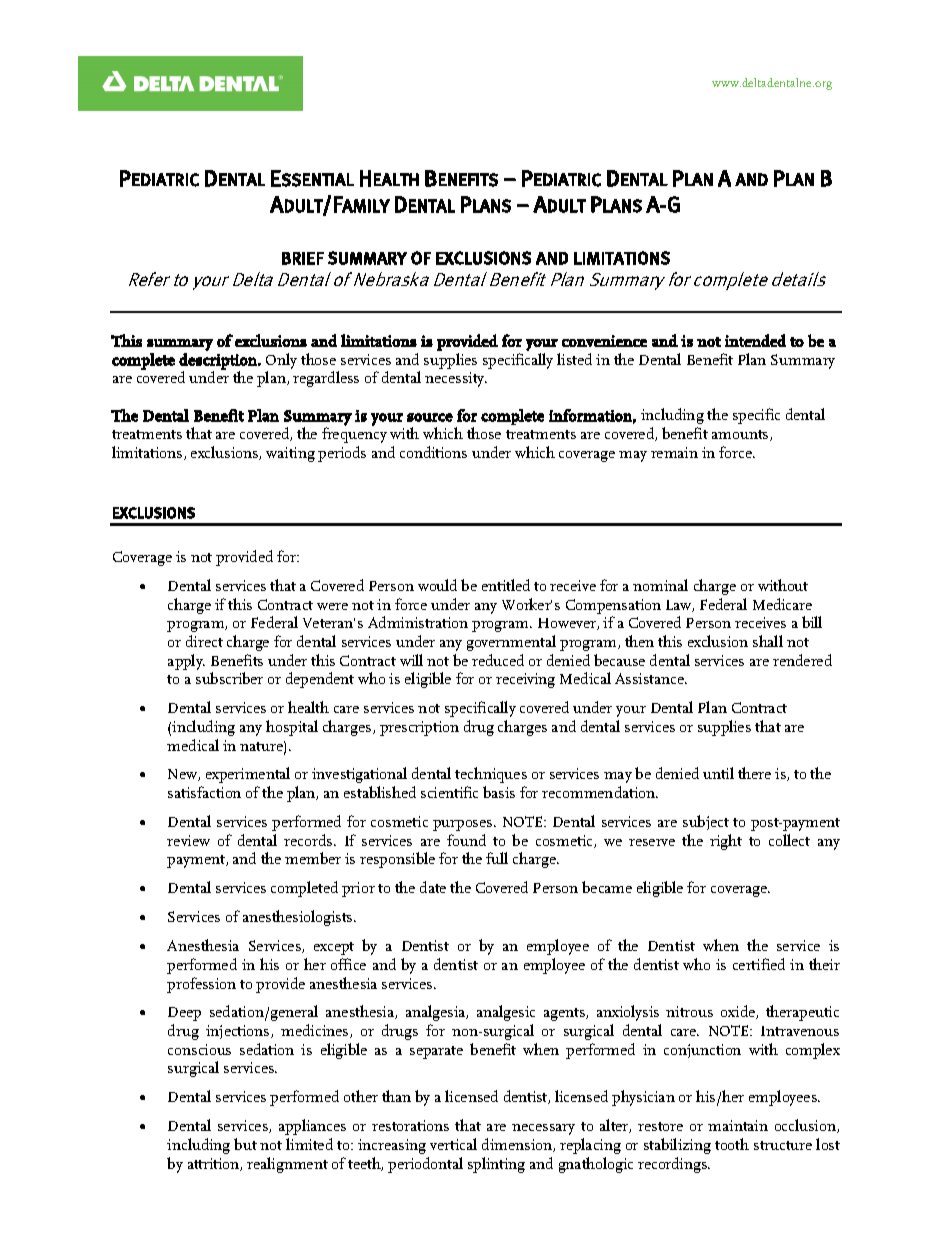  I want to click on hospital, so click(292, 728).
